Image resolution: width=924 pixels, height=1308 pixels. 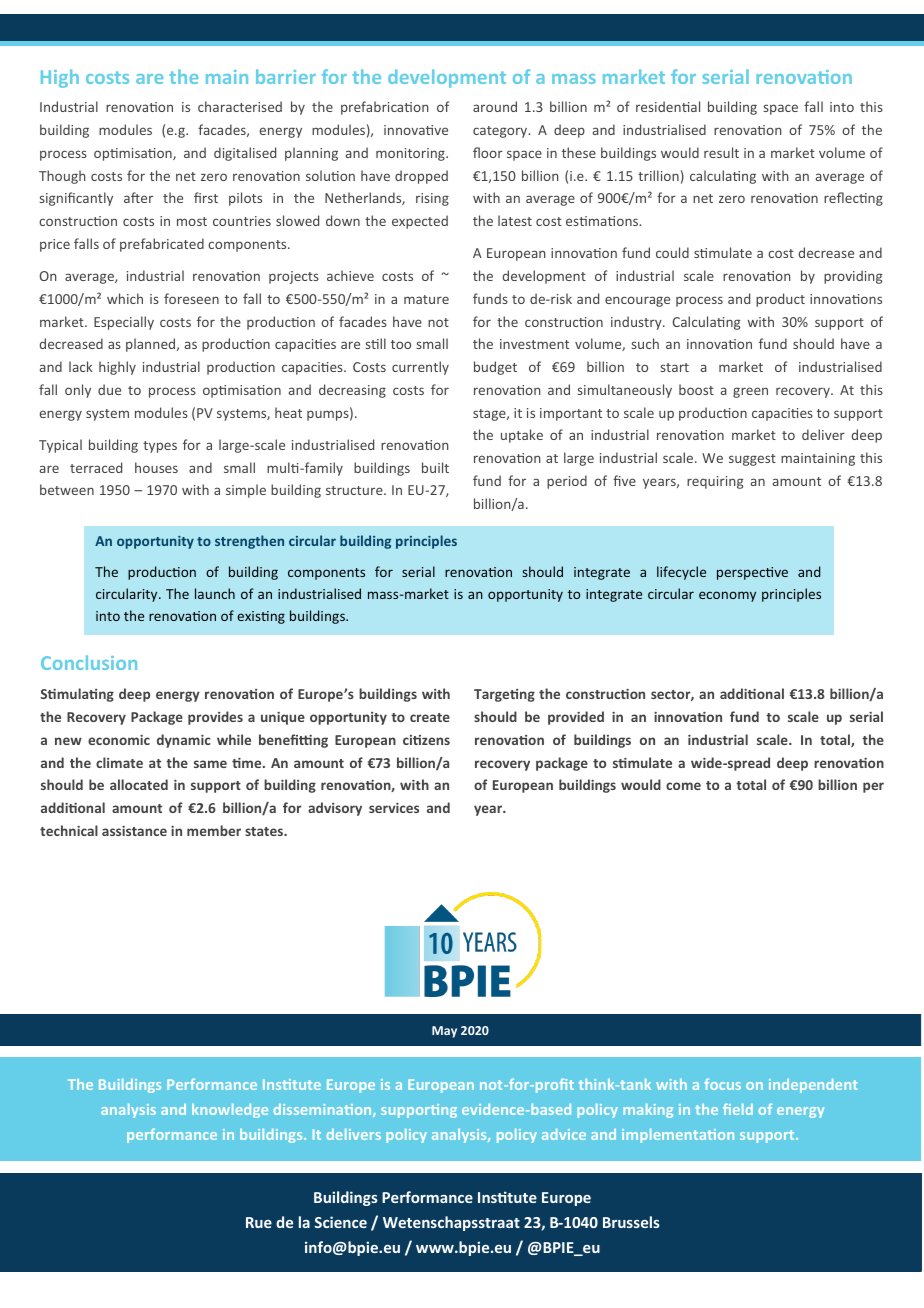 What do you see at coordinates (240, 106) in the document?
I see `characterised` at bounding box center [240, 106].
